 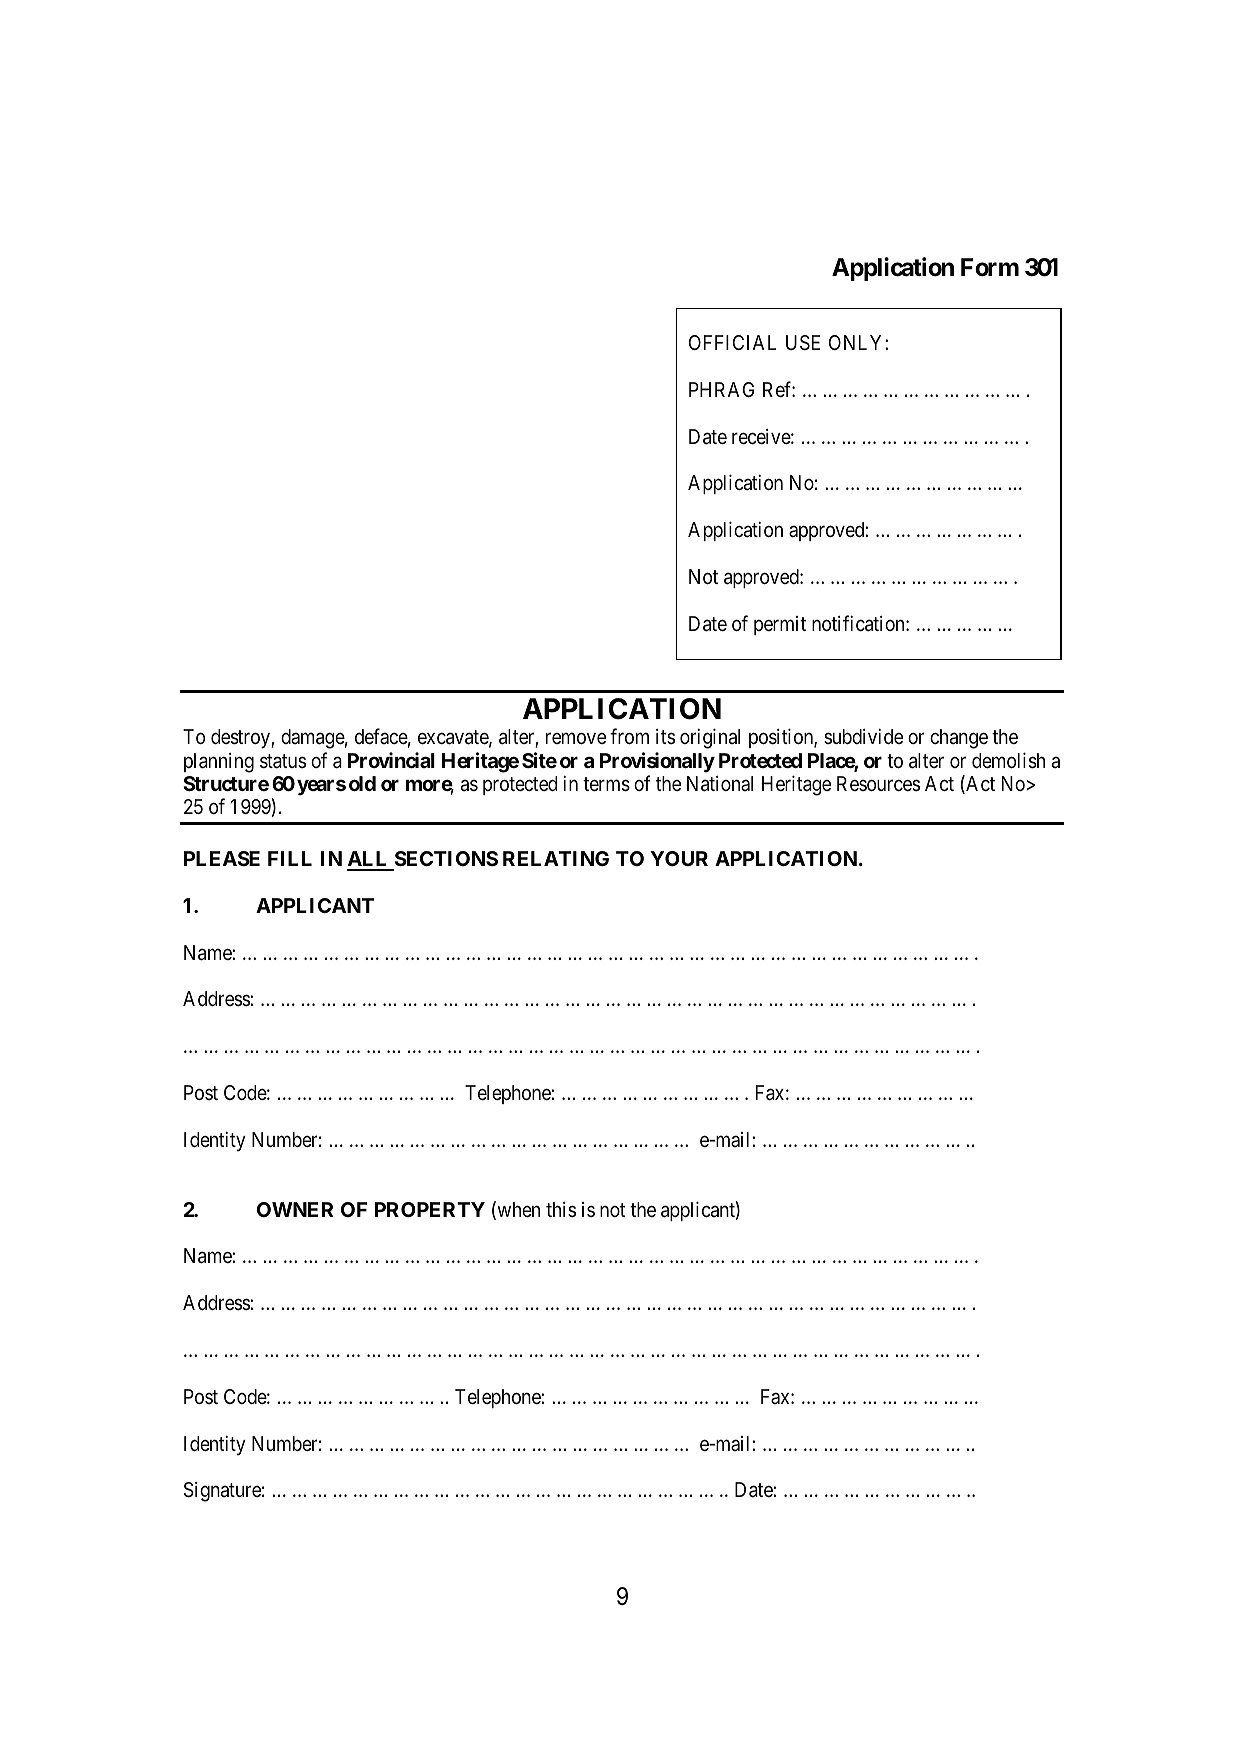 What do you see at coordinates (290, 858) in the screenshot?
I see `FILL` at bounding box center [290, 858].
